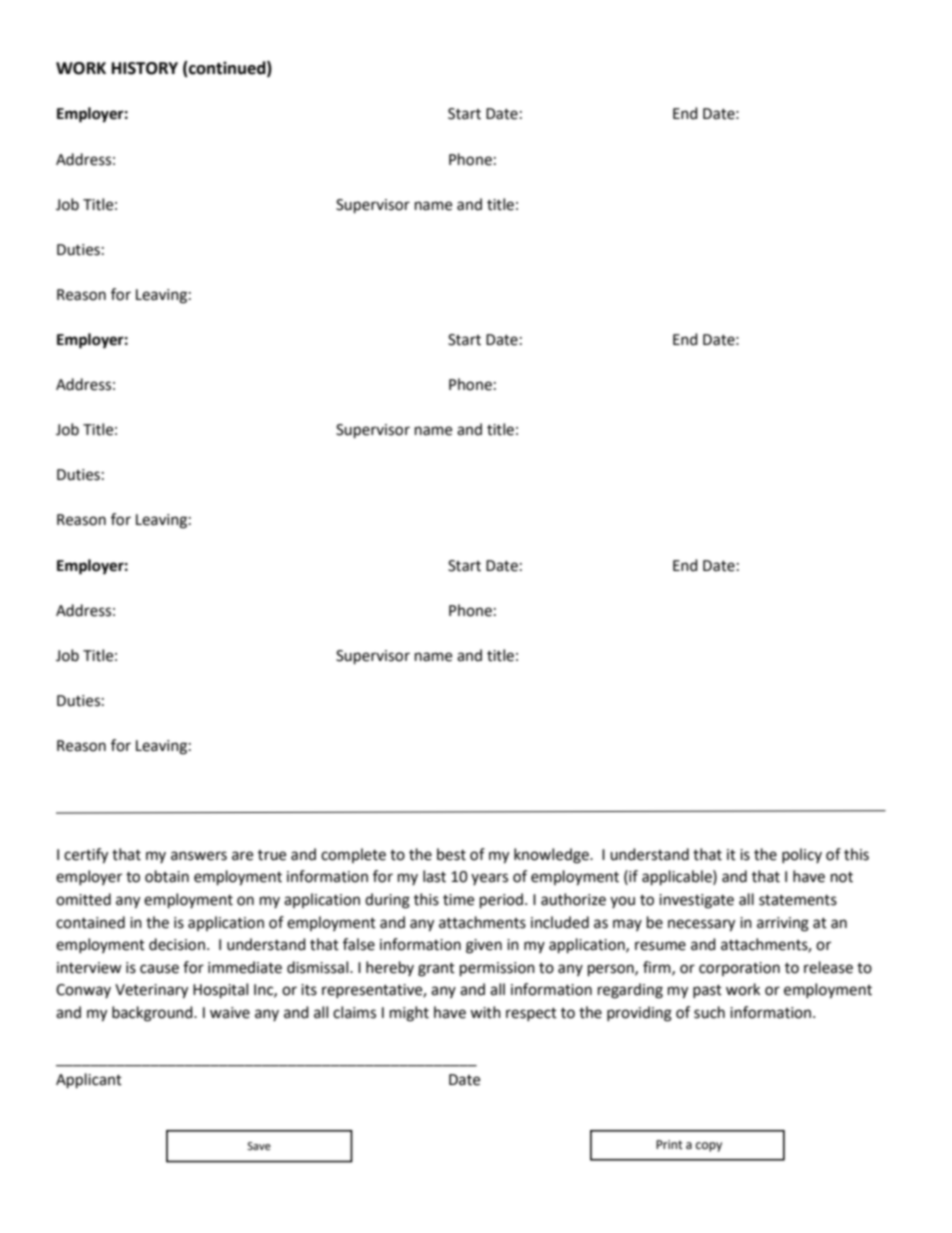 This screenshot has height=1233, width=952. What do you see at coordinates (451, 854) in the screenshot?
I see `best` at bounding box center [451, 854].
